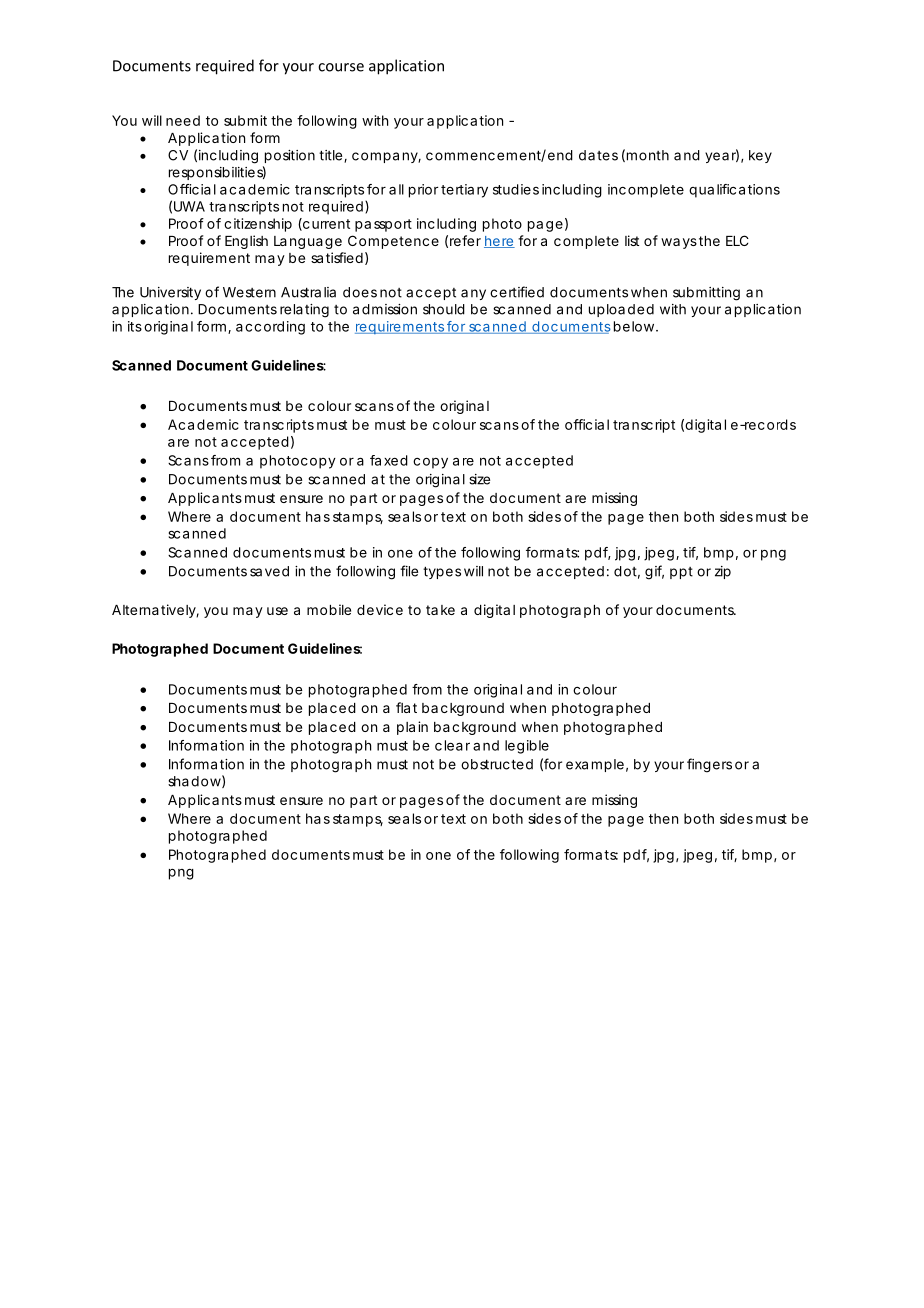 Image resolution: width=924 pixels, height=1308 pixels. Describe the element at coordinates (270, 328) in the screenshot. I see `according` at that location.
